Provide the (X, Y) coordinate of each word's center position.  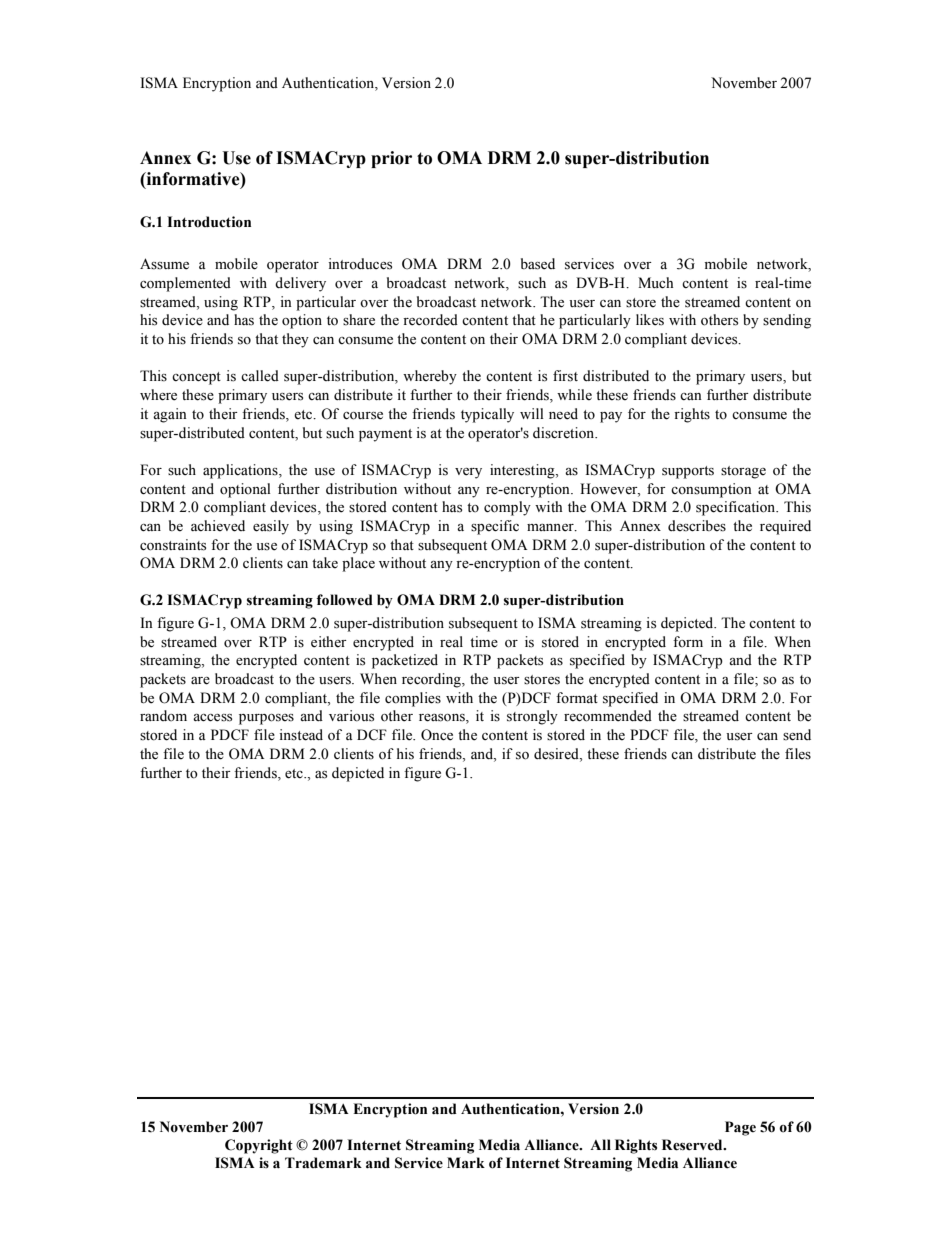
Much (655, 282)
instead (301, 735)
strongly (532, 717)
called (260, 376)
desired (557, 755)
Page (740, 1128)
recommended (608, 716)
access (212, 718)
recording (432, 680)
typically (487, 415)
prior (391, 159)
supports (688, 472)
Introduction (209, 222)
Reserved (693, 1145)
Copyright (259, 1146)
